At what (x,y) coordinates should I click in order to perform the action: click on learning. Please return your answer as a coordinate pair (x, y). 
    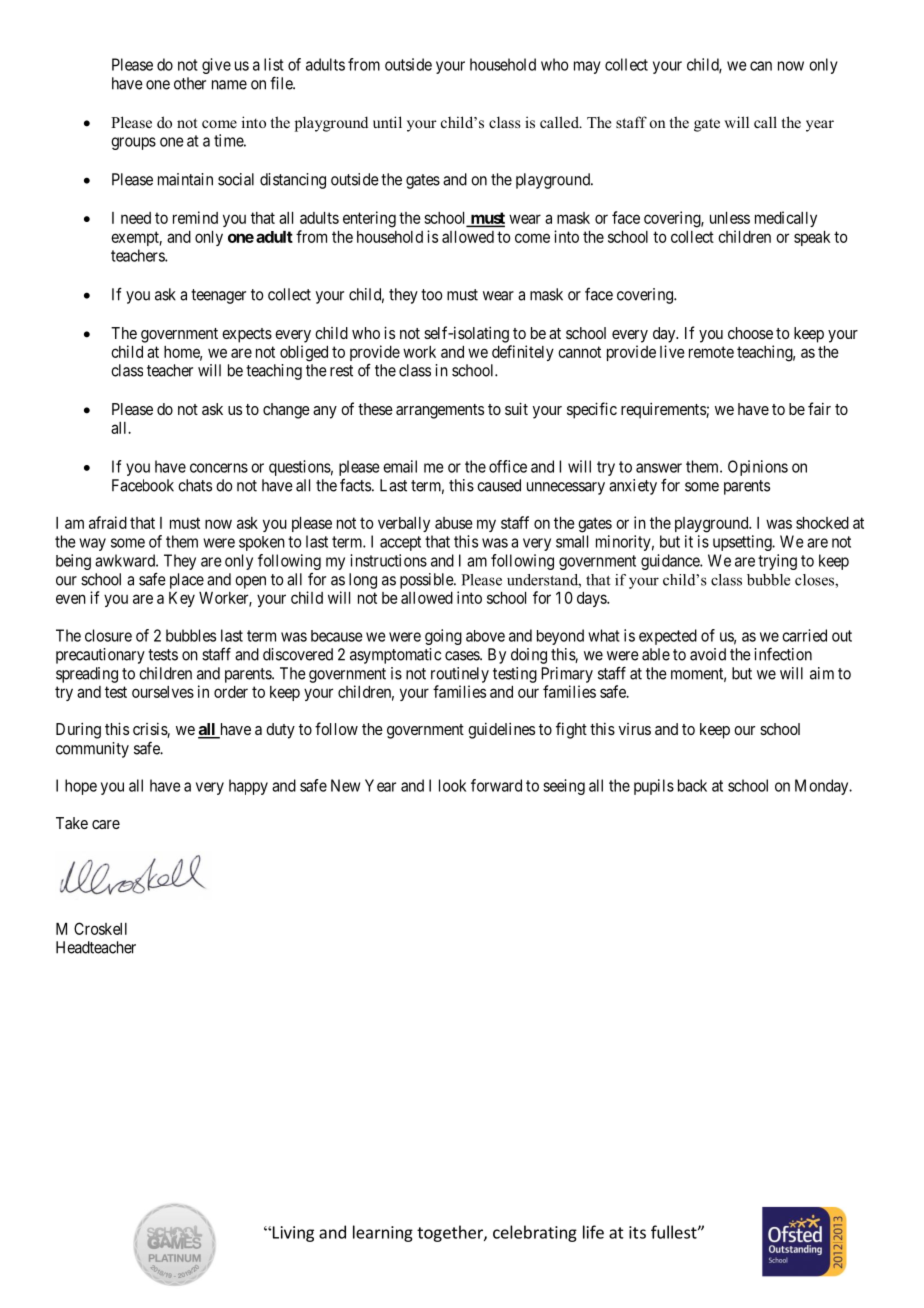
    Looking at the image, I should click on (383, 1233).
